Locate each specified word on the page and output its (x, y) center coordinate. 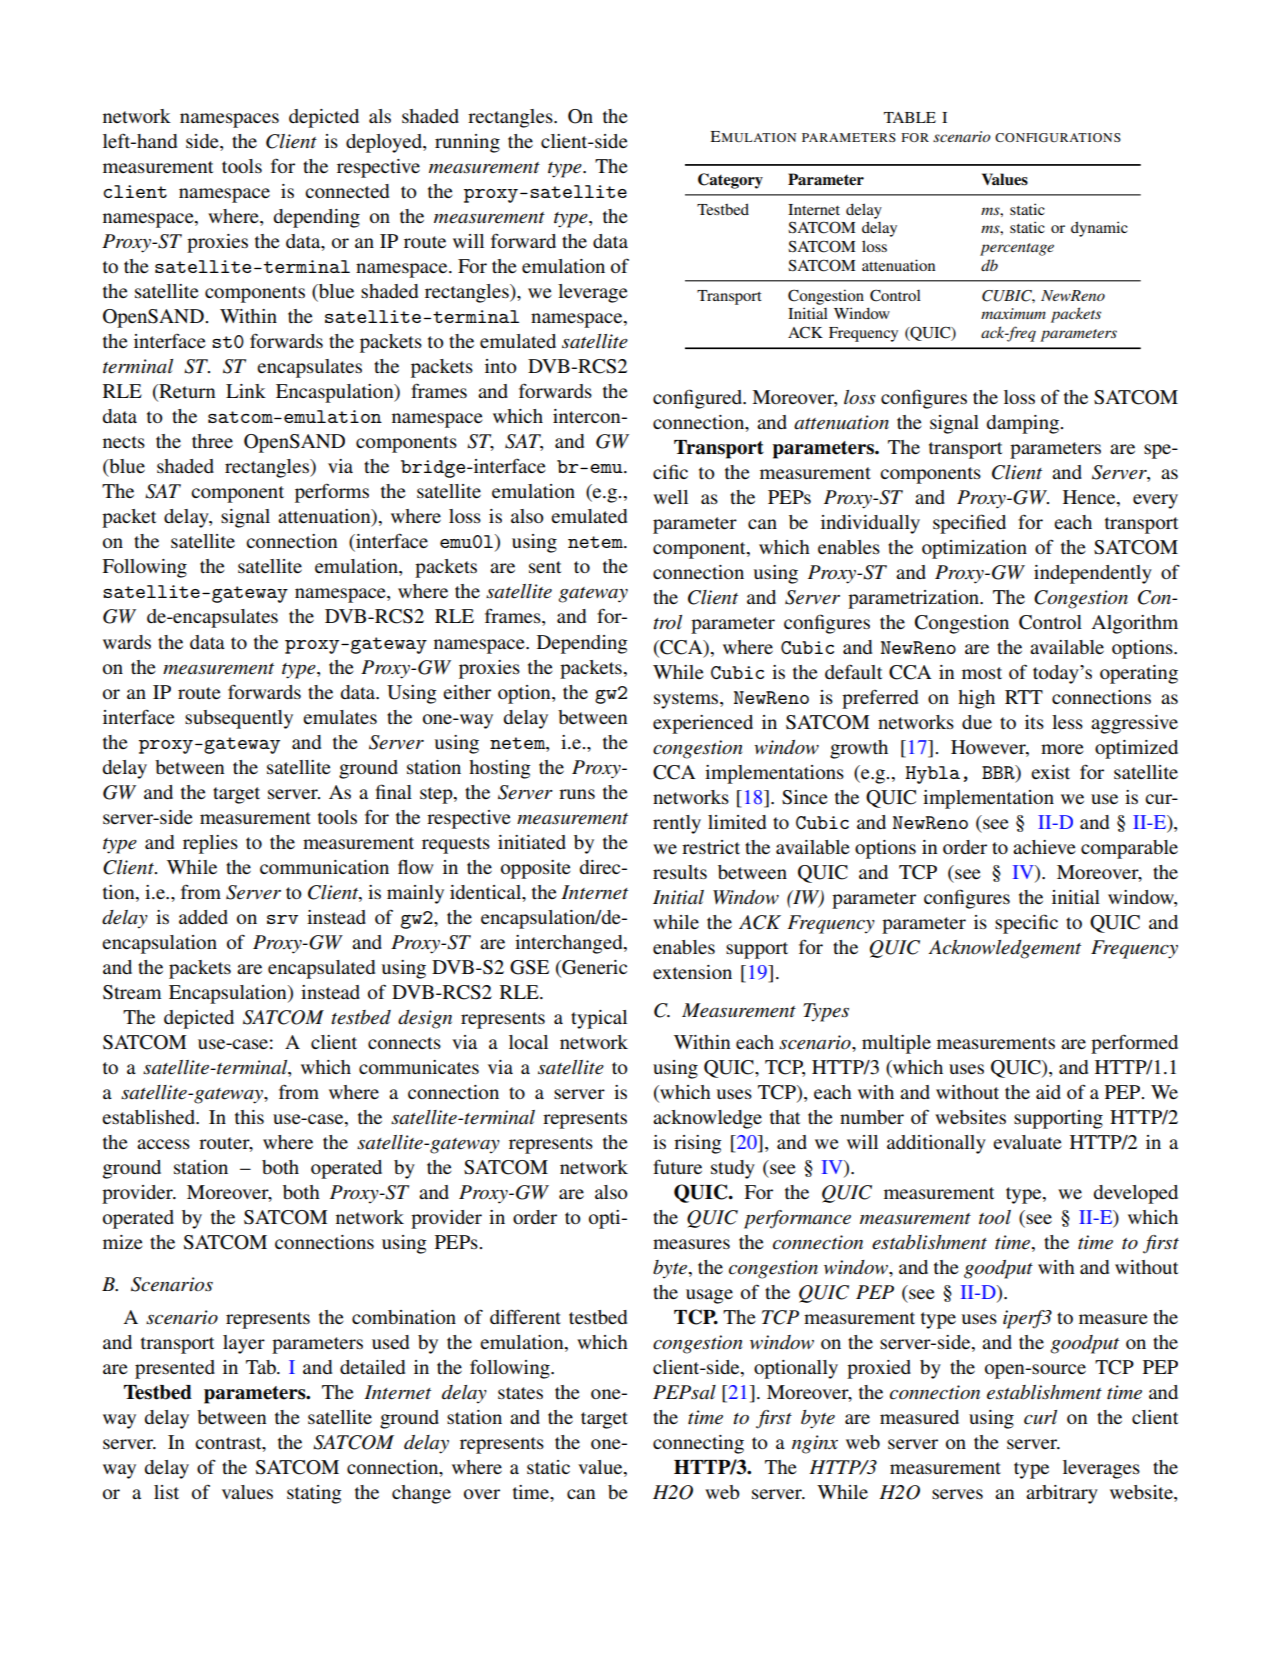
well (670, 497)
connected (347, 191)
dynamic (1099, 229)
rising (698, 1144)
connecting (698, 1444)
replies (210, 844)
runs (577, 794)
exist (1050, 772)
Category (730, 181)
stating (314, 1494)
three (212, 441)
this (249, 1117)
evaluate (1027, 1142)
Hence (1090, 497)
